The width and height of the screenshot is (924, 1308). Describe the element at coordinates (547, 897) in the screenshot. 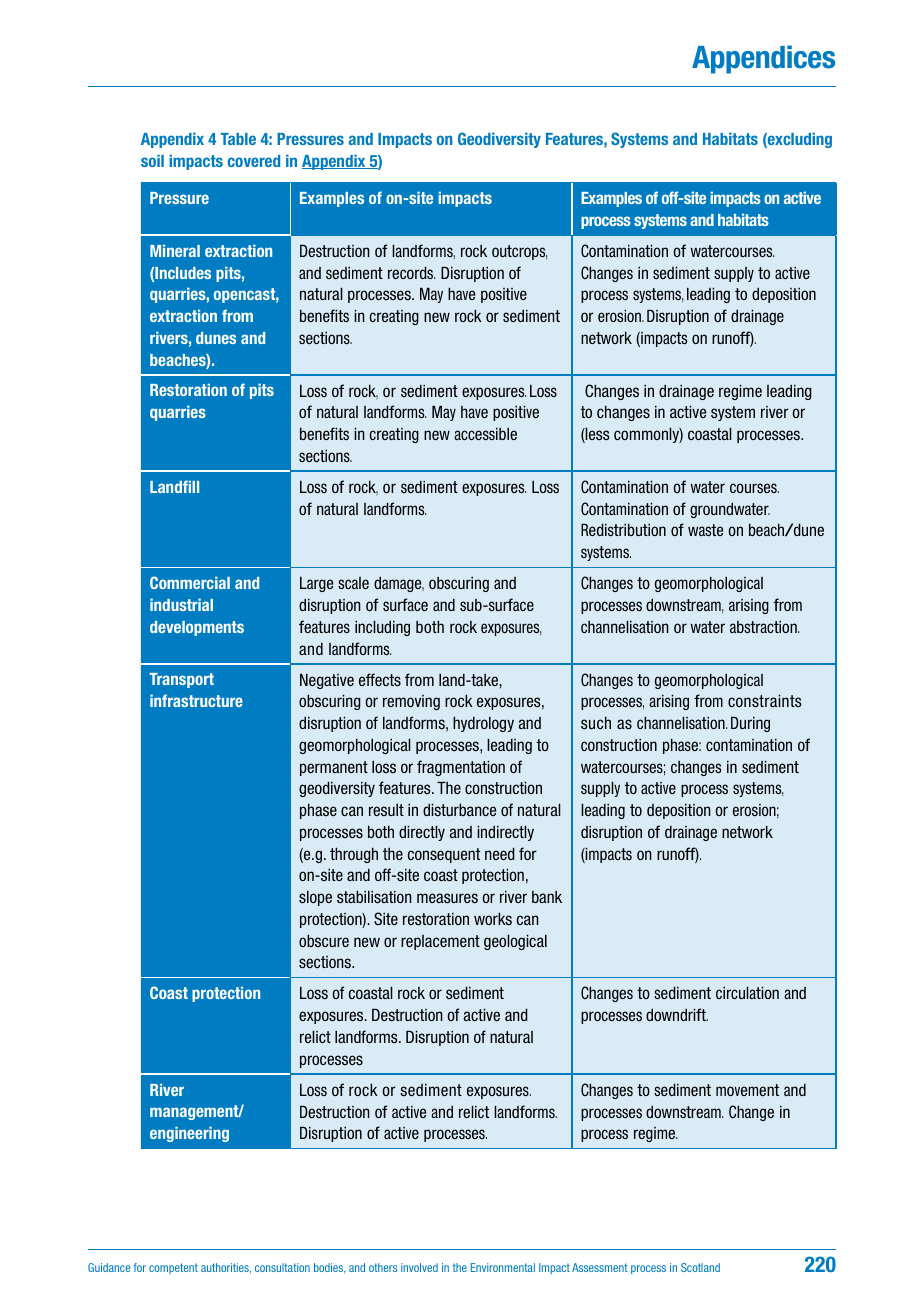

I see `bank` at that location.
